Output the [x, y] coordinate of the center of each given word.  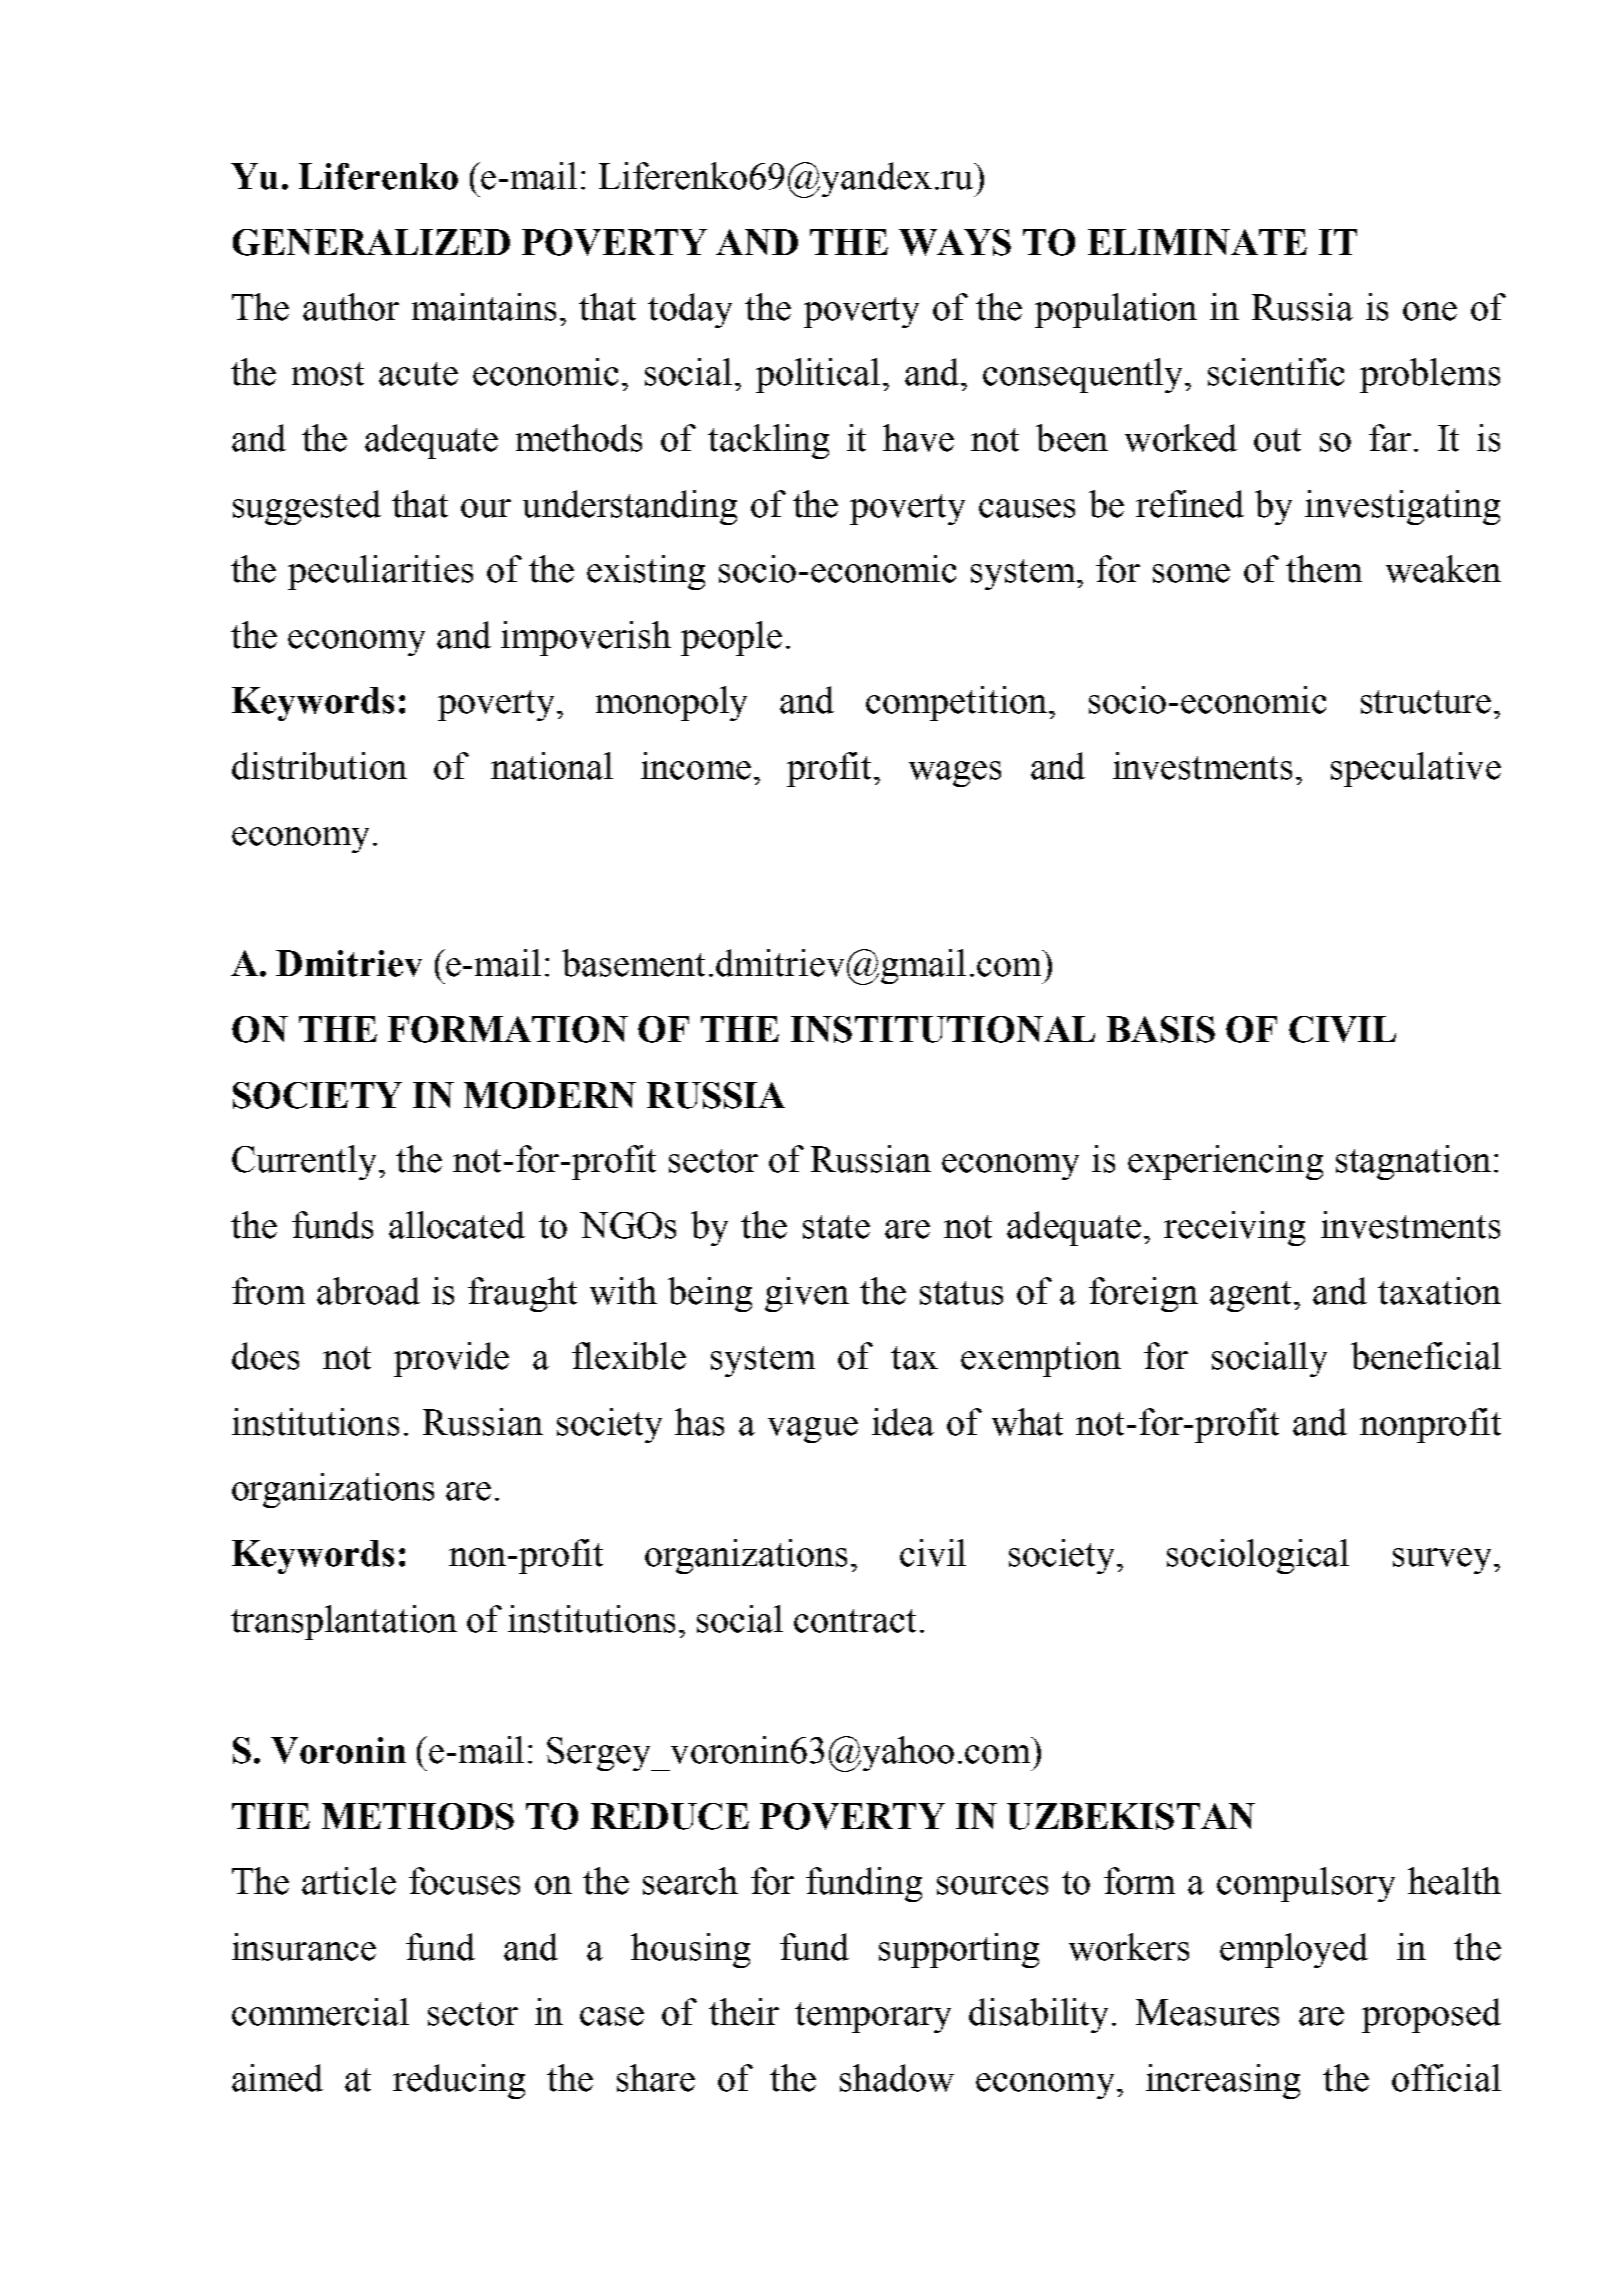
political [818, 375]
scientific [1276, 372]
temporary [873, 2017]
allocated [457, 1225]
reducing [459, 2081]
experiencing [1225, 1162]
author [351, 307]
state [836, 1227]
